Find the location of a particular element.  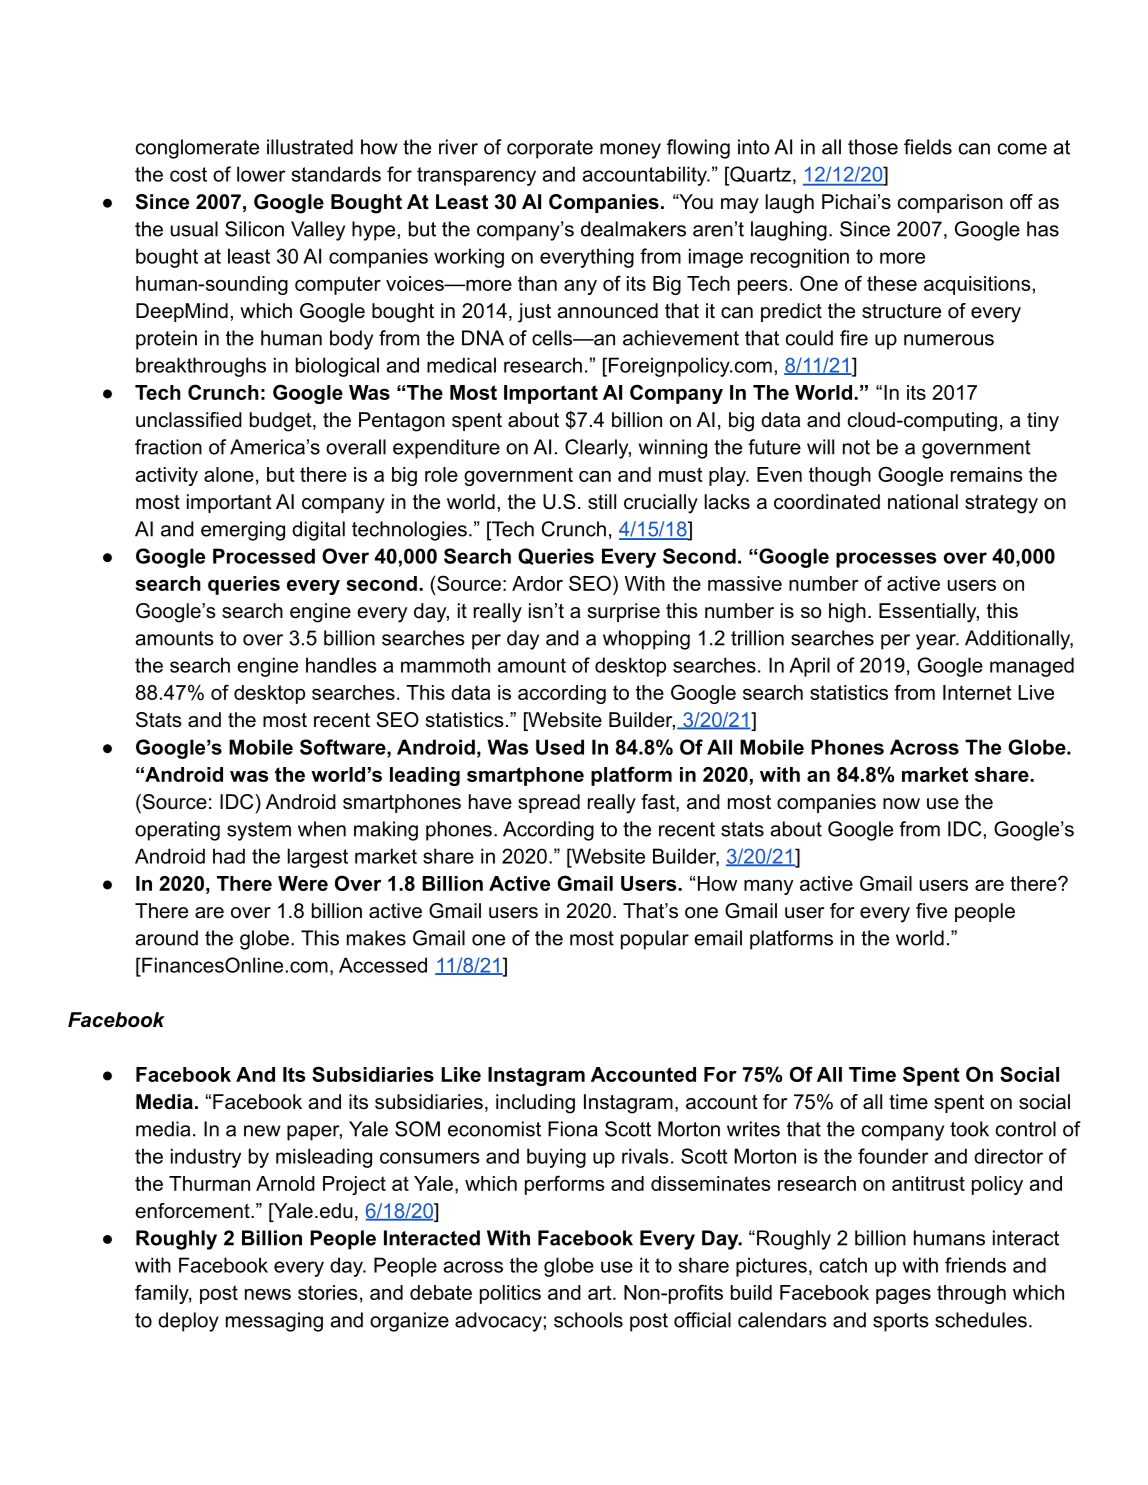

Accessed is located at coordinates (383, 965).
